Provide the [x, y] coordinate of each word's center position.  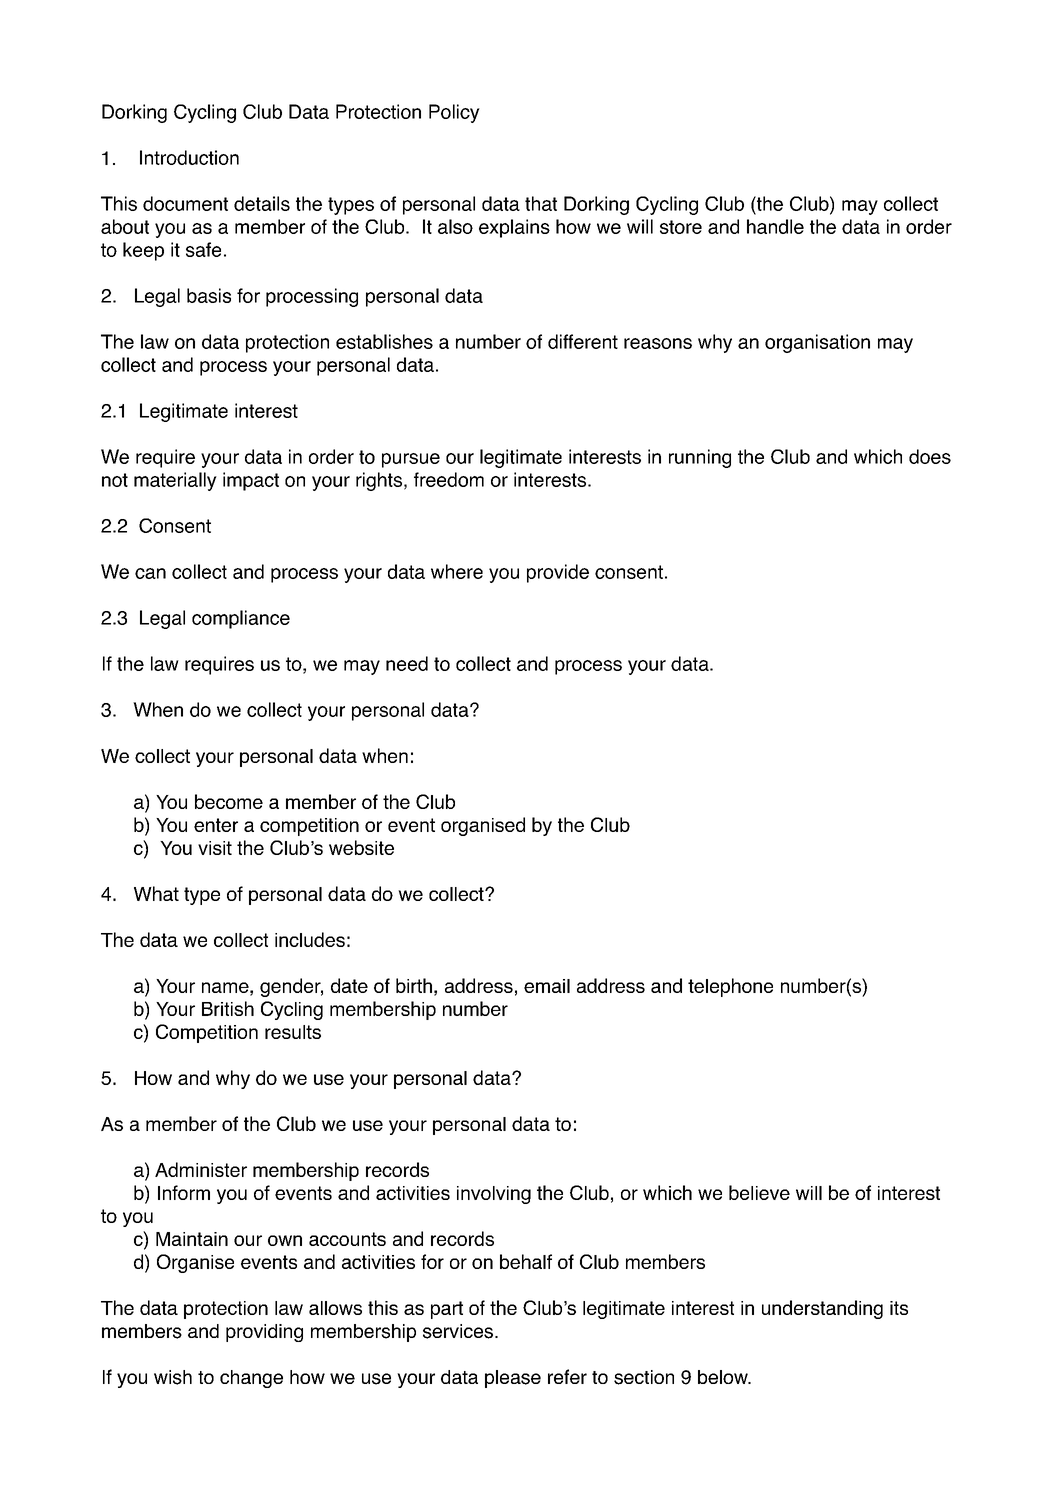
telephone [730, 987]
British [228, 1008]
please [513, 1379]
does [930, 456]
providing [264, 1333]
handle [775, 226]
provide [558, 573]
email [547, 986]
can [150, 573]
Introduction [189, 157]
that [541, 203]
